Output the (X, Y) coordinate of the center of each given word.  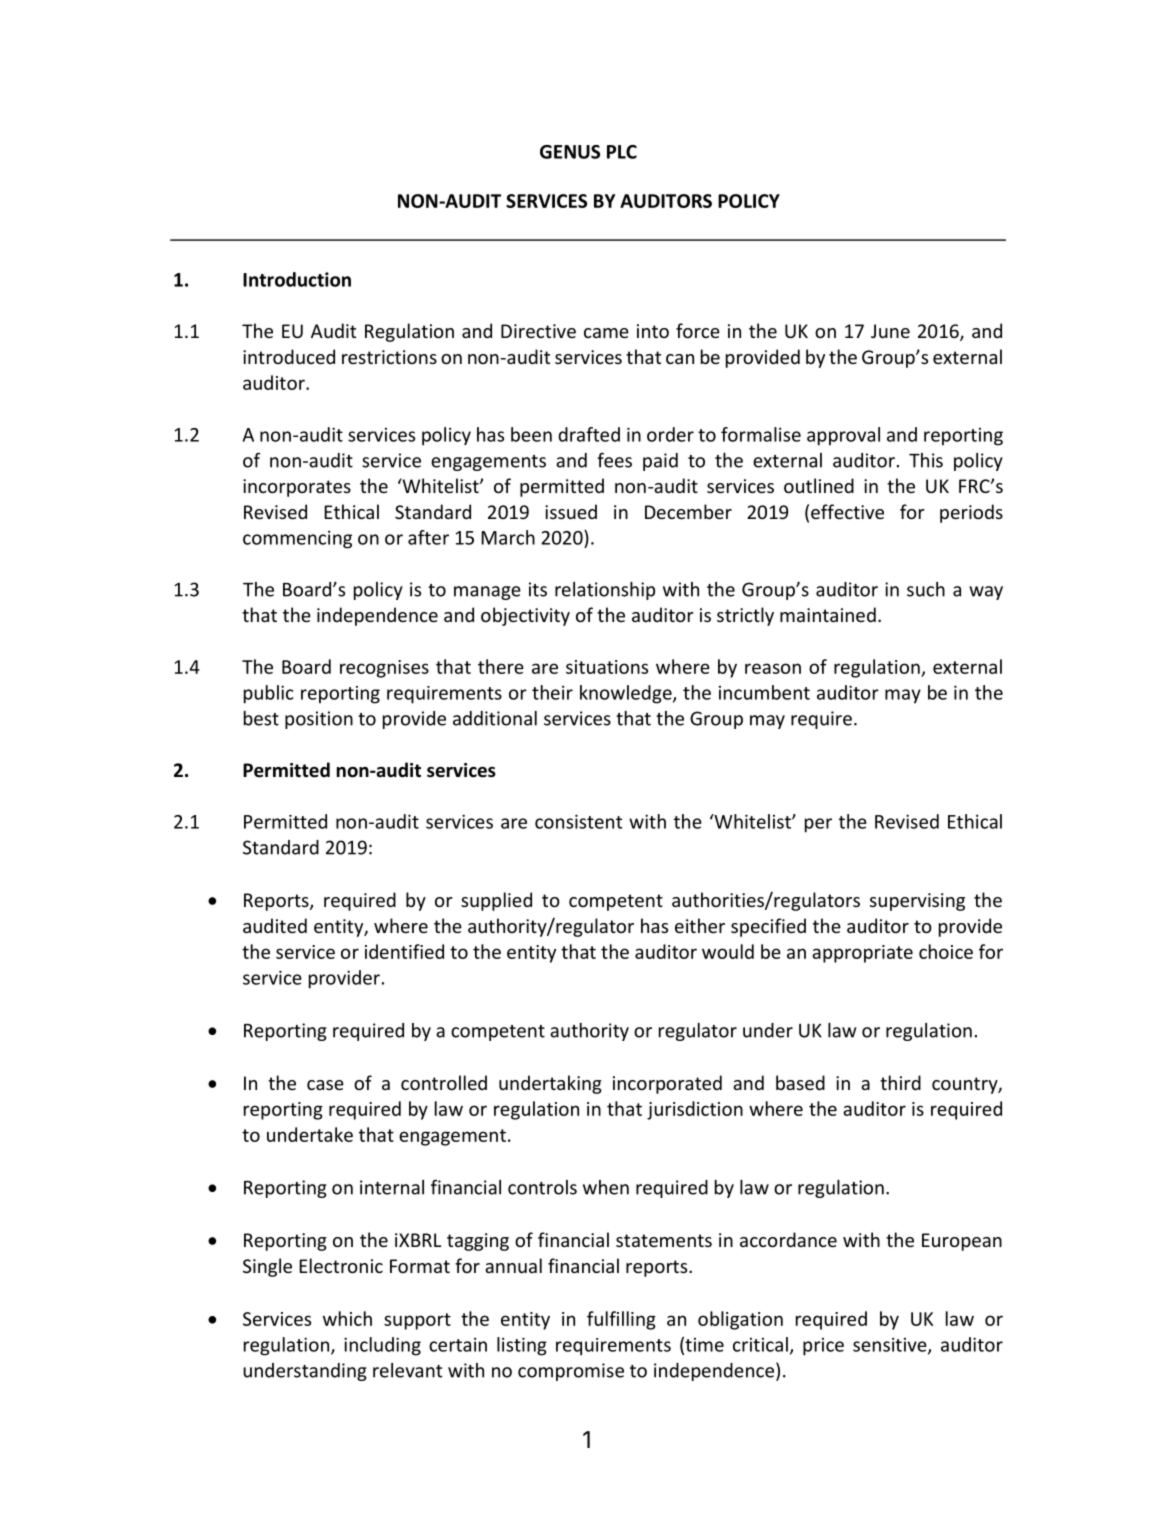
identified (404, 951)
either (700, 925)
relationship (605, 591)
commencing (297, 539)
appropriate (862, 954)
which (347, 1318)
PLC (622, 152)
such (926, 589)
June (890, 331)
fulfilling (621, 1320)
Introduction (297, 279)
